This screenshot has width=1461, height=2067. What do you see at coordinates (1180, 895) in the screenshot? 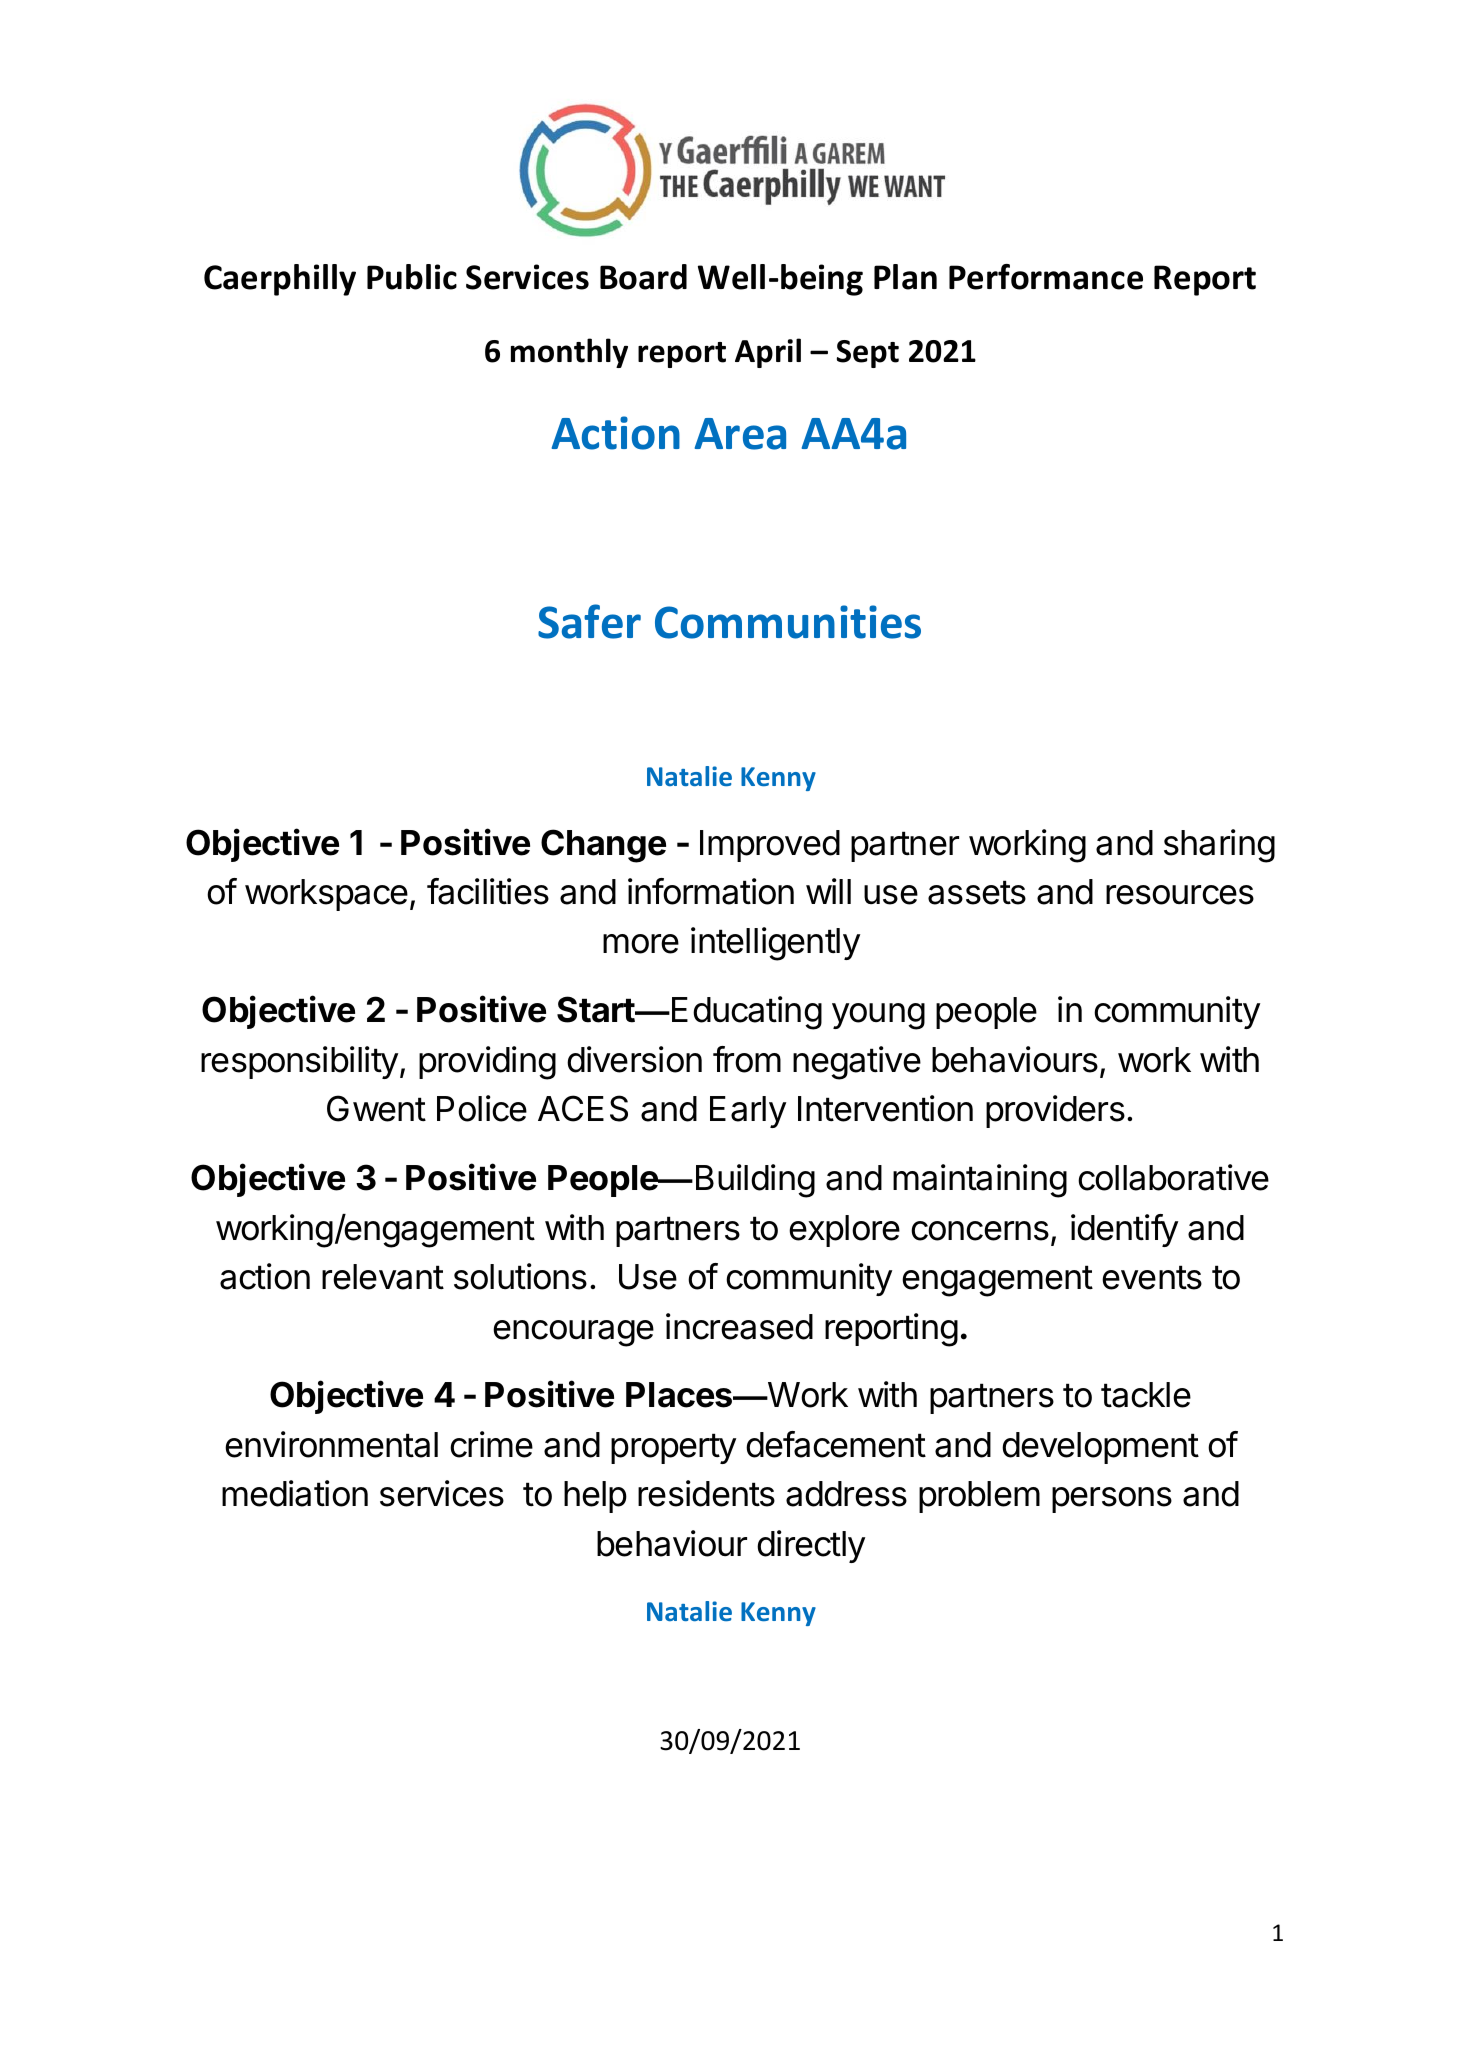
I see `resources` at bounding box center [1180, 895].
